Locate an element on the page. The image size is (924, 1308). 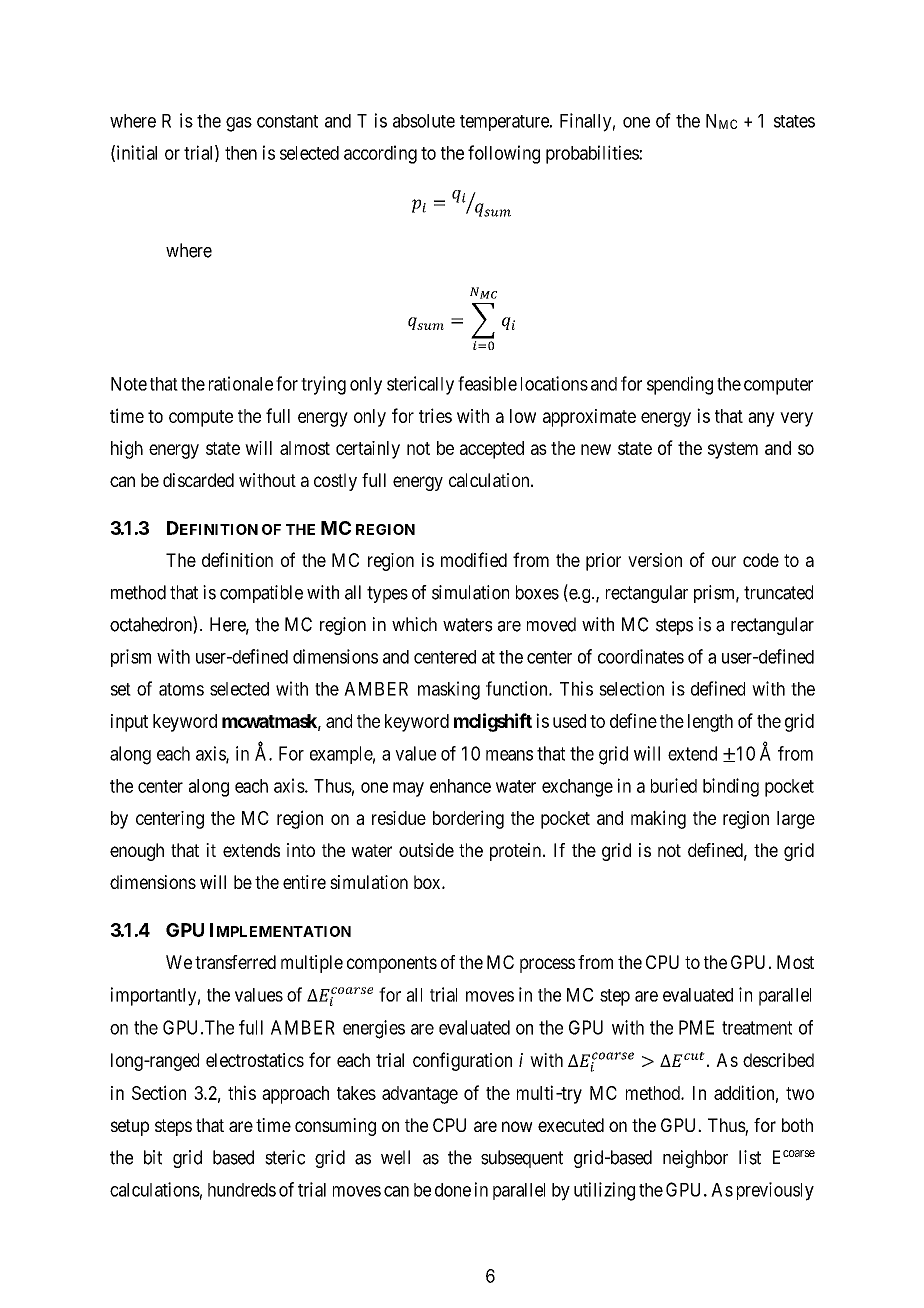
following is located at coordinates (504, 154).
